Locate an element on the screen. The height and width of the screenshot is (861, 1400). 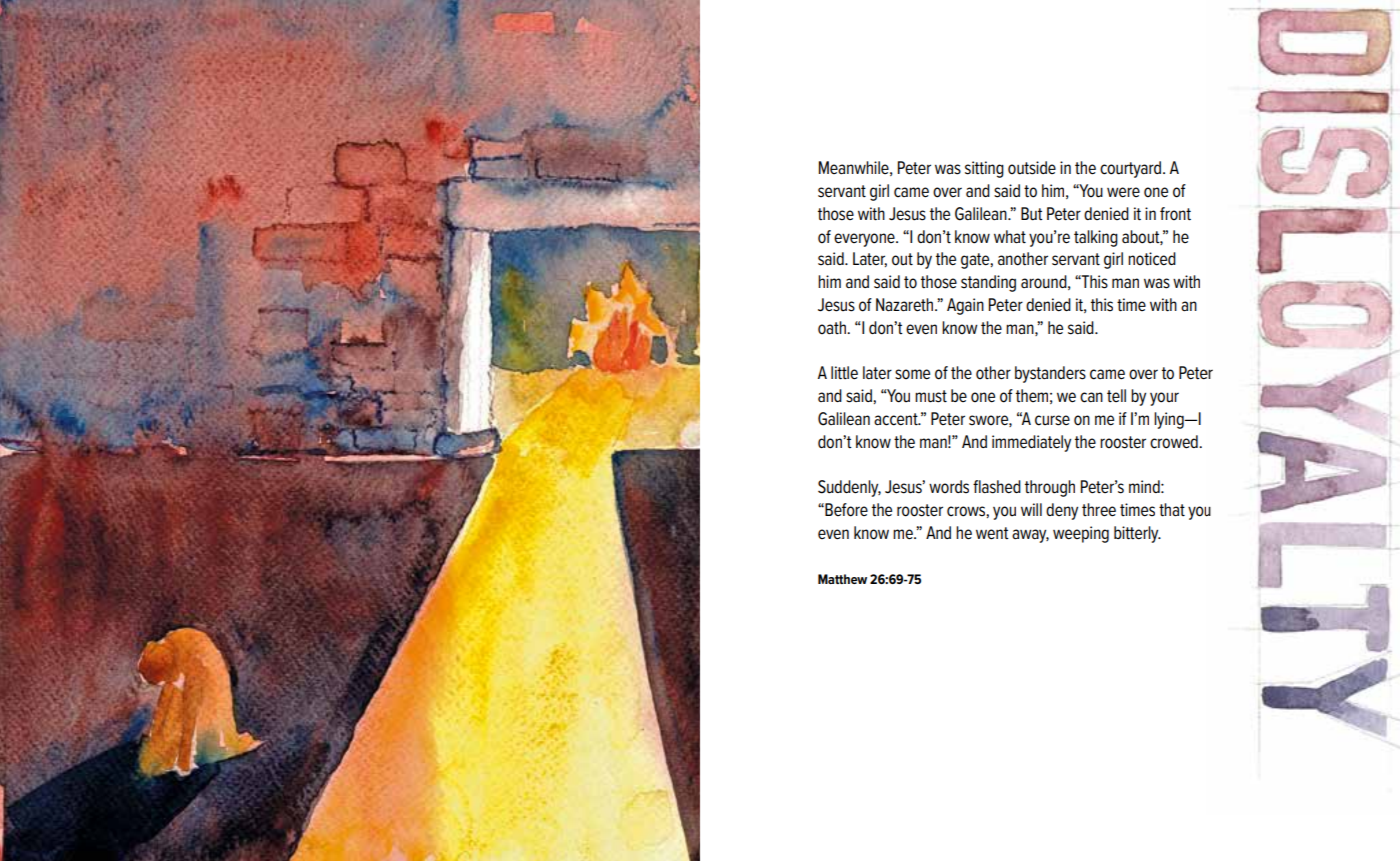
courtyard is located at coordinates (1132, 169).
